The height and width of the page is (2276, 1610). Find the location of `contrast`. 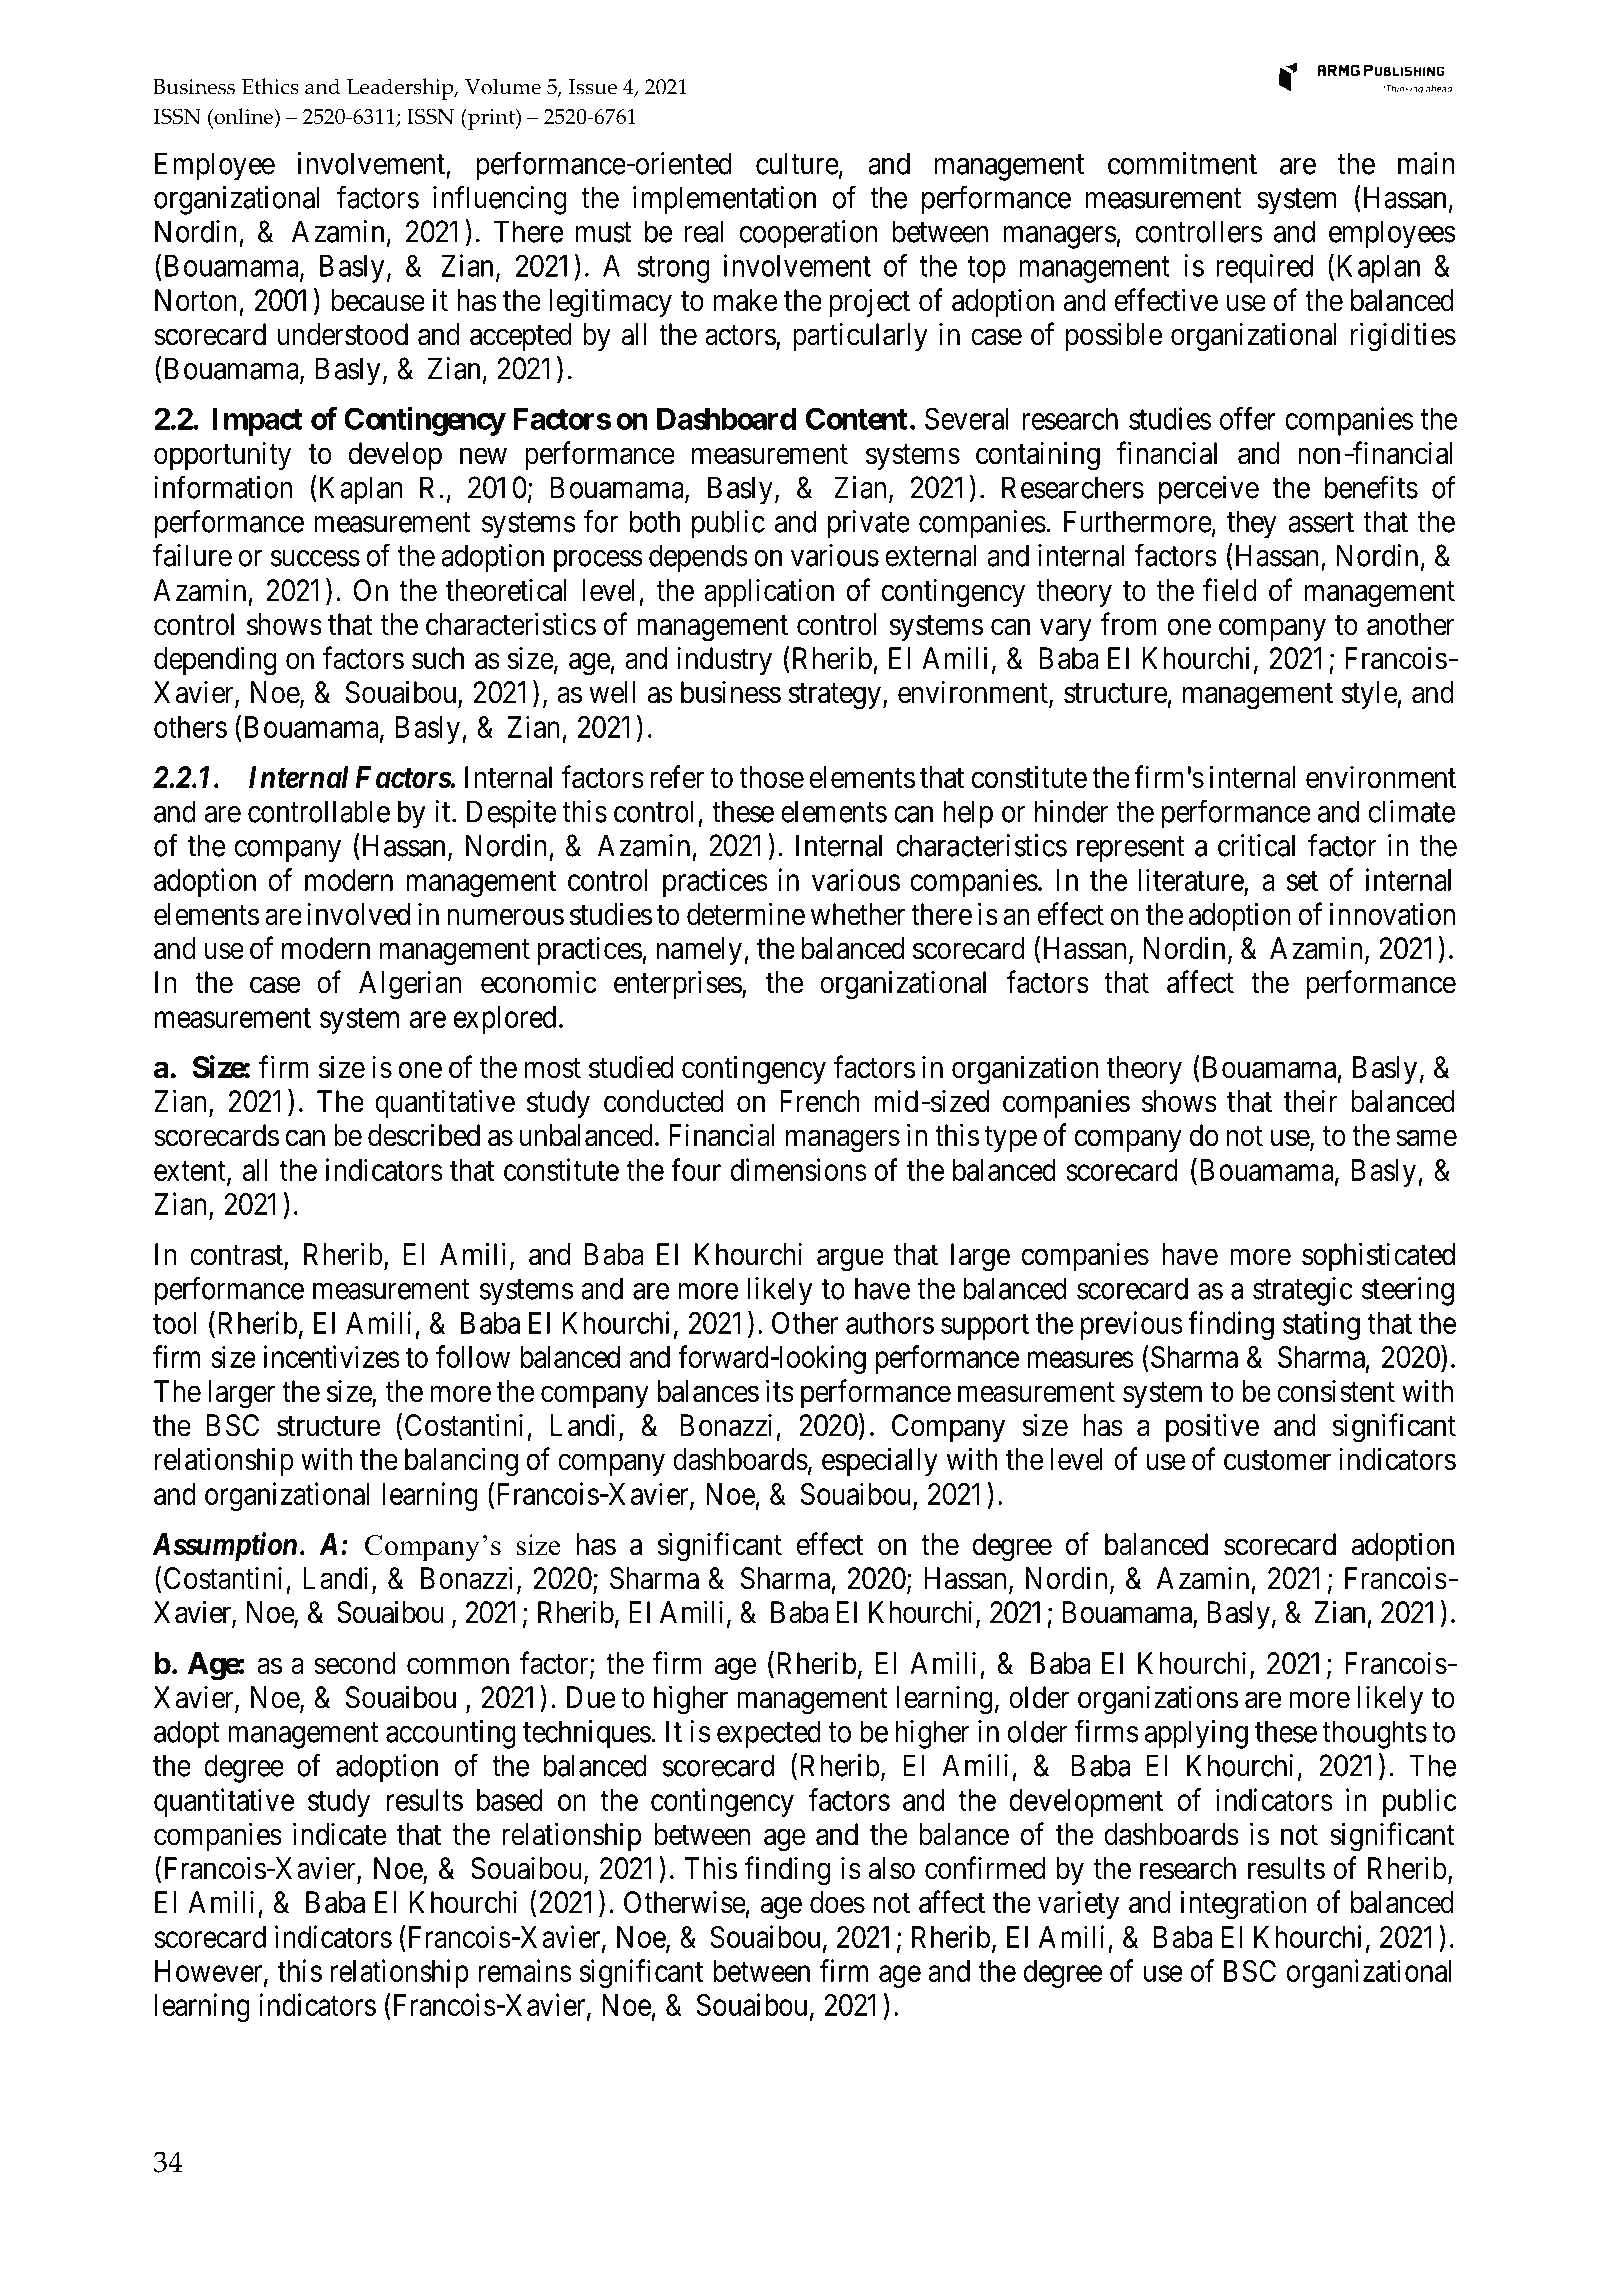

contrast is located at coordinates (237, 1256).
